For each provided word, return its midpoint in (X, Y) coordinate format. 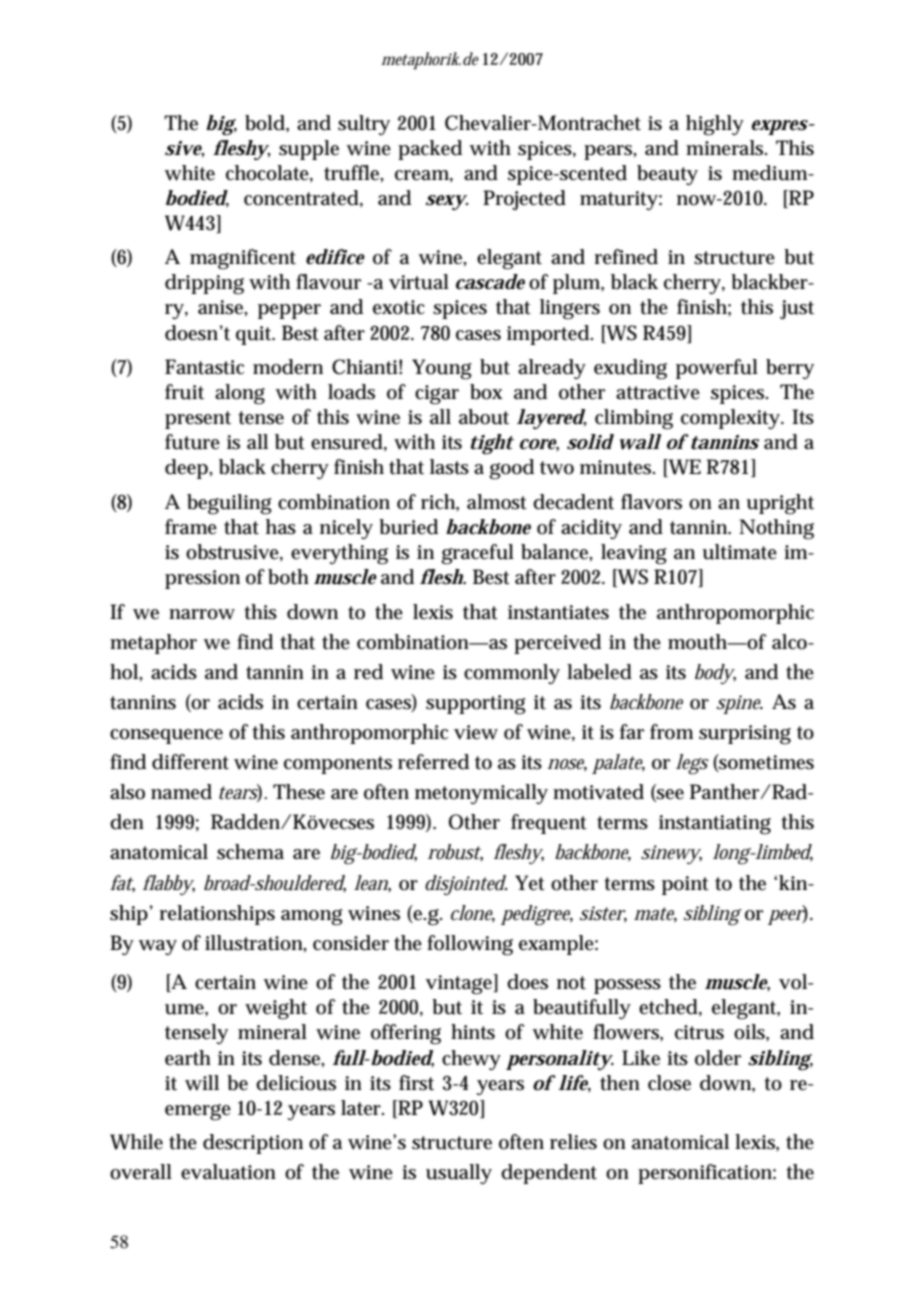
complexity (732, 419)
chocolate (269, 173)
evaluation (228, 1172)
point (685, 885)
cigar (437, 395)
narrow (202, 614)
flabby (169, 885)
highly (715, 125)
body (715, 674)
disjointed (466, 885)
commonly (512, 674)
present (198, 420)
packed (430, 150)
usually (459, 1174)
